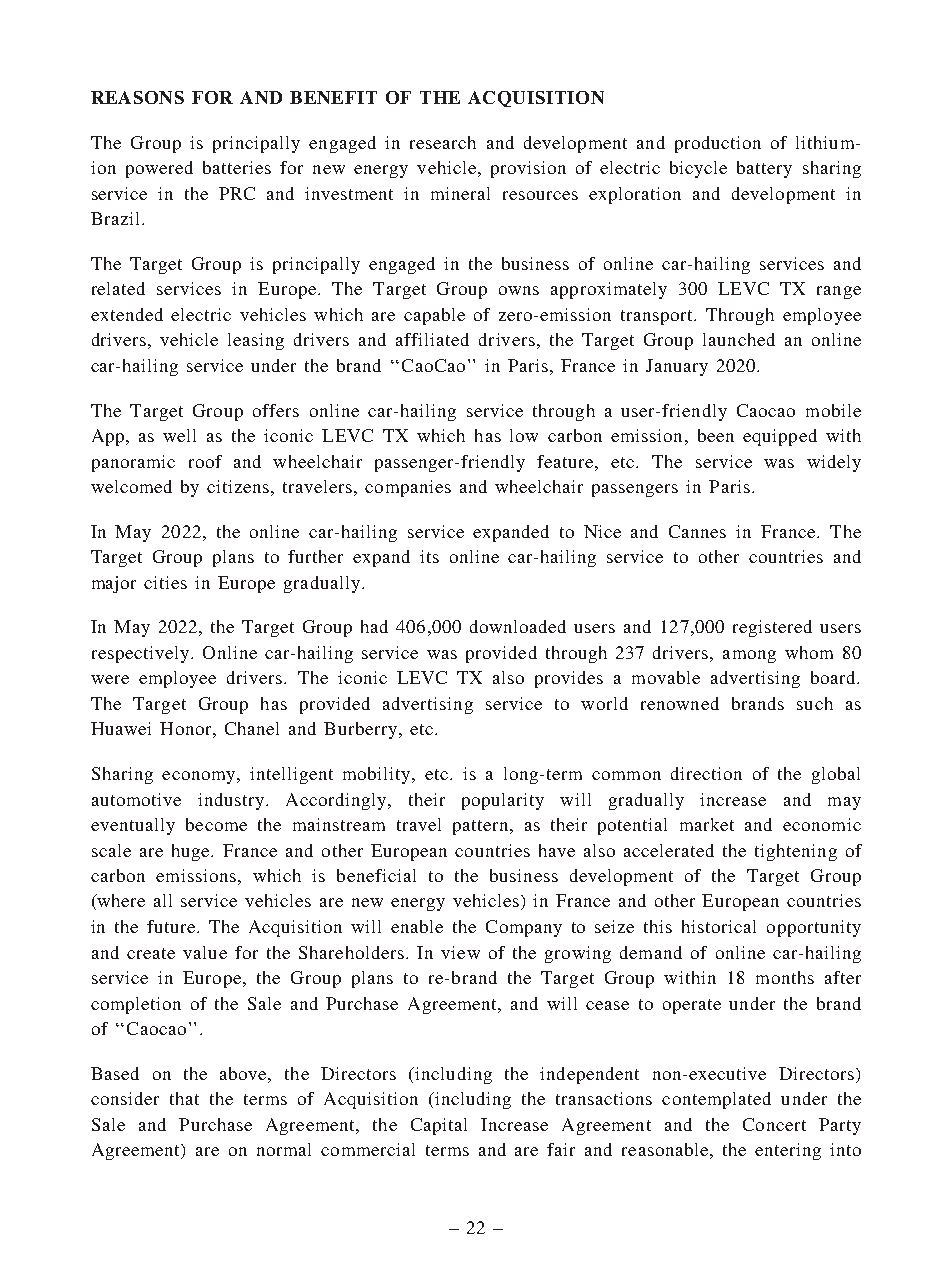 Image resolution: width=952 pixels, height=1270 pixels. I want to click on low, so click(524, 435).
